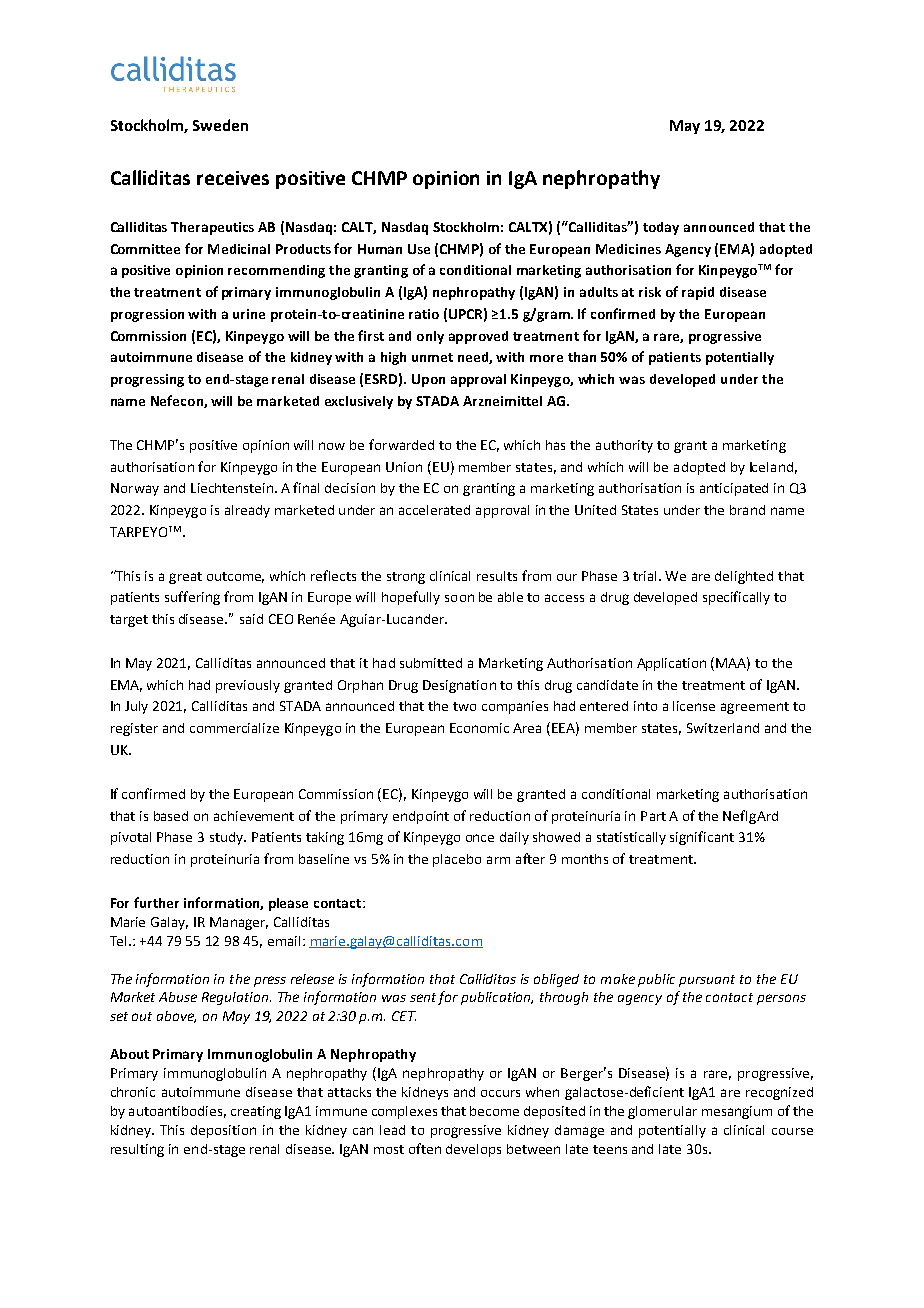 The width and height of the page is (924, 1308). What do you see at coordinates (223, 1131) in the page?
I see `deposition` at bounding box center [223, 1131].
